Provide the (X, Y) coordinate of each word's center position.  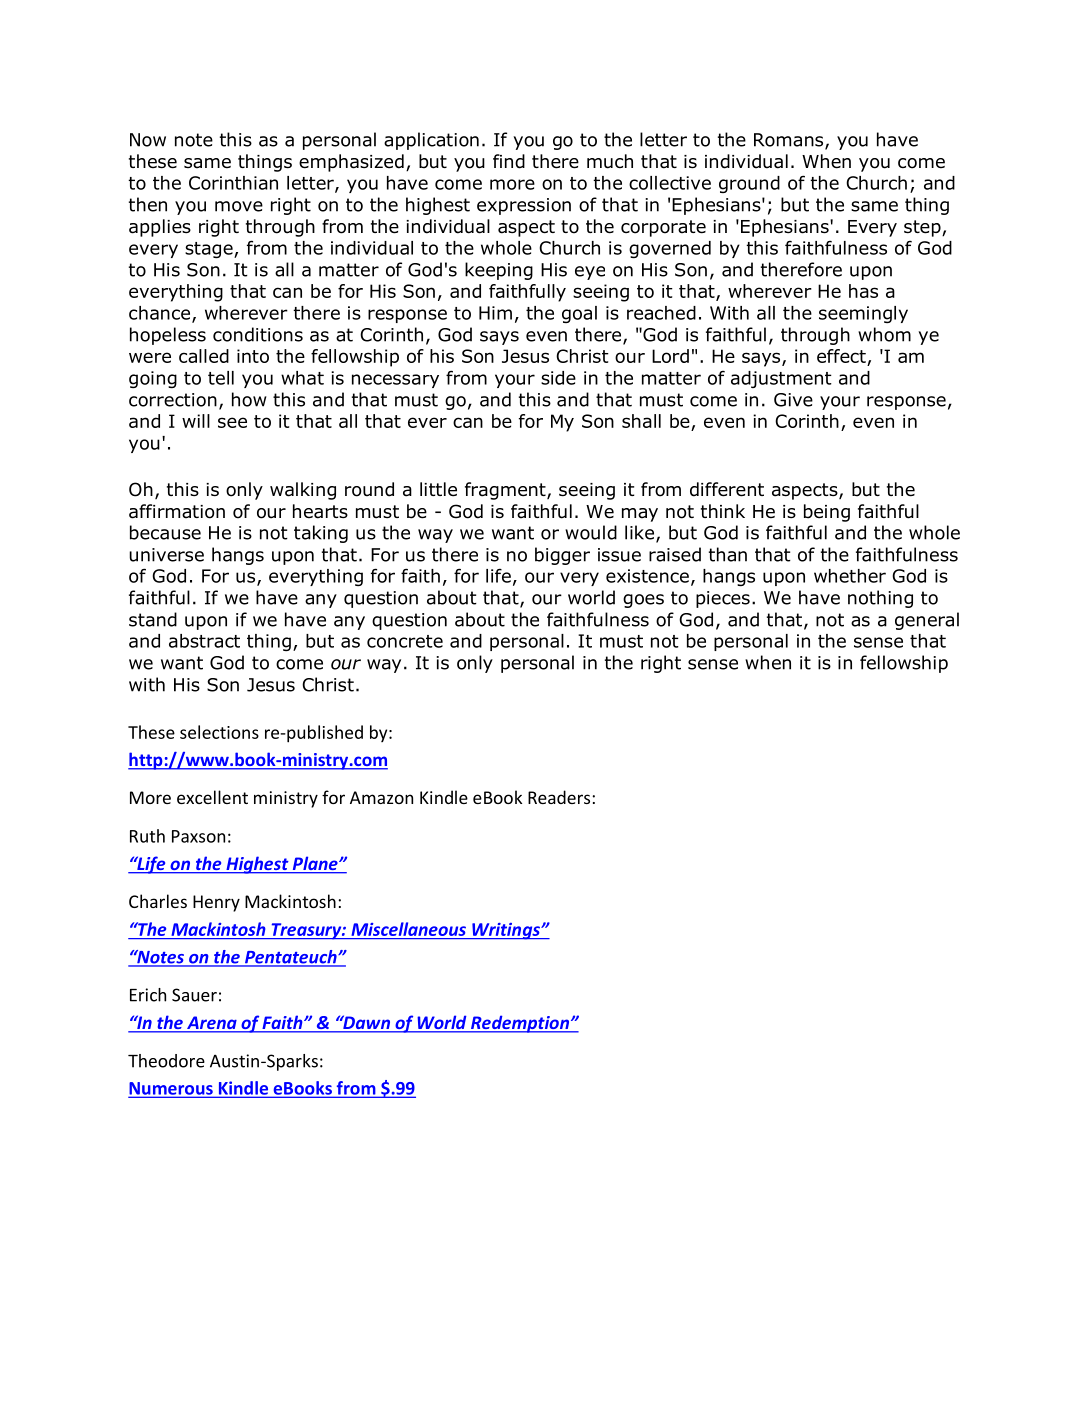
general (927, 621)
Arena (212, 1024)
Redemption (520, 1024)
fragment (506, 491)
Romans (790, 141)
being (827, 513)
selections (219, 732)
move (239, 206)
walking (303, 491)
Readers (559, 797)
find (509, 161)
